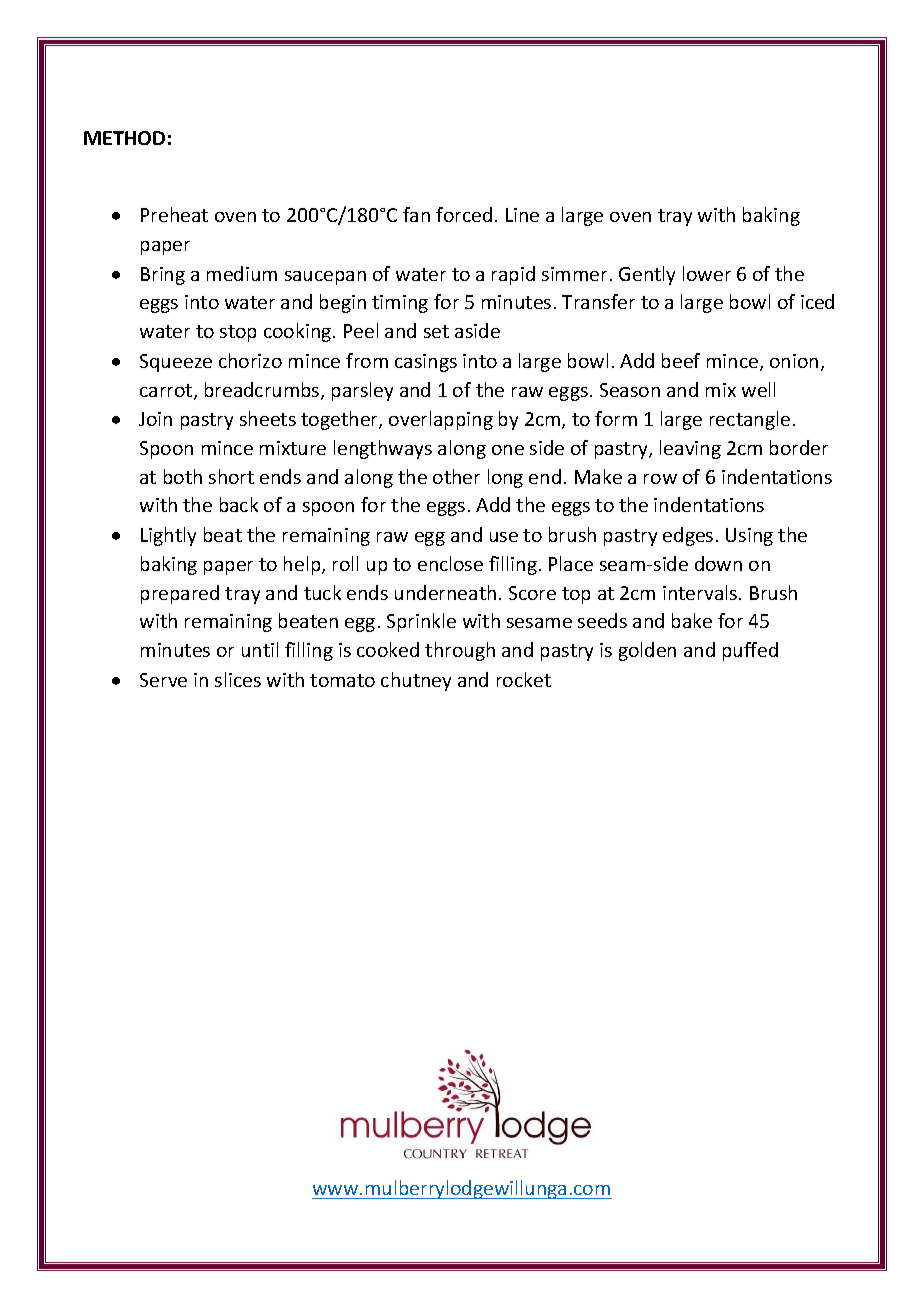  Describe the element at coordinates (124, 138) in the page. I see `METHOD` at that location.
